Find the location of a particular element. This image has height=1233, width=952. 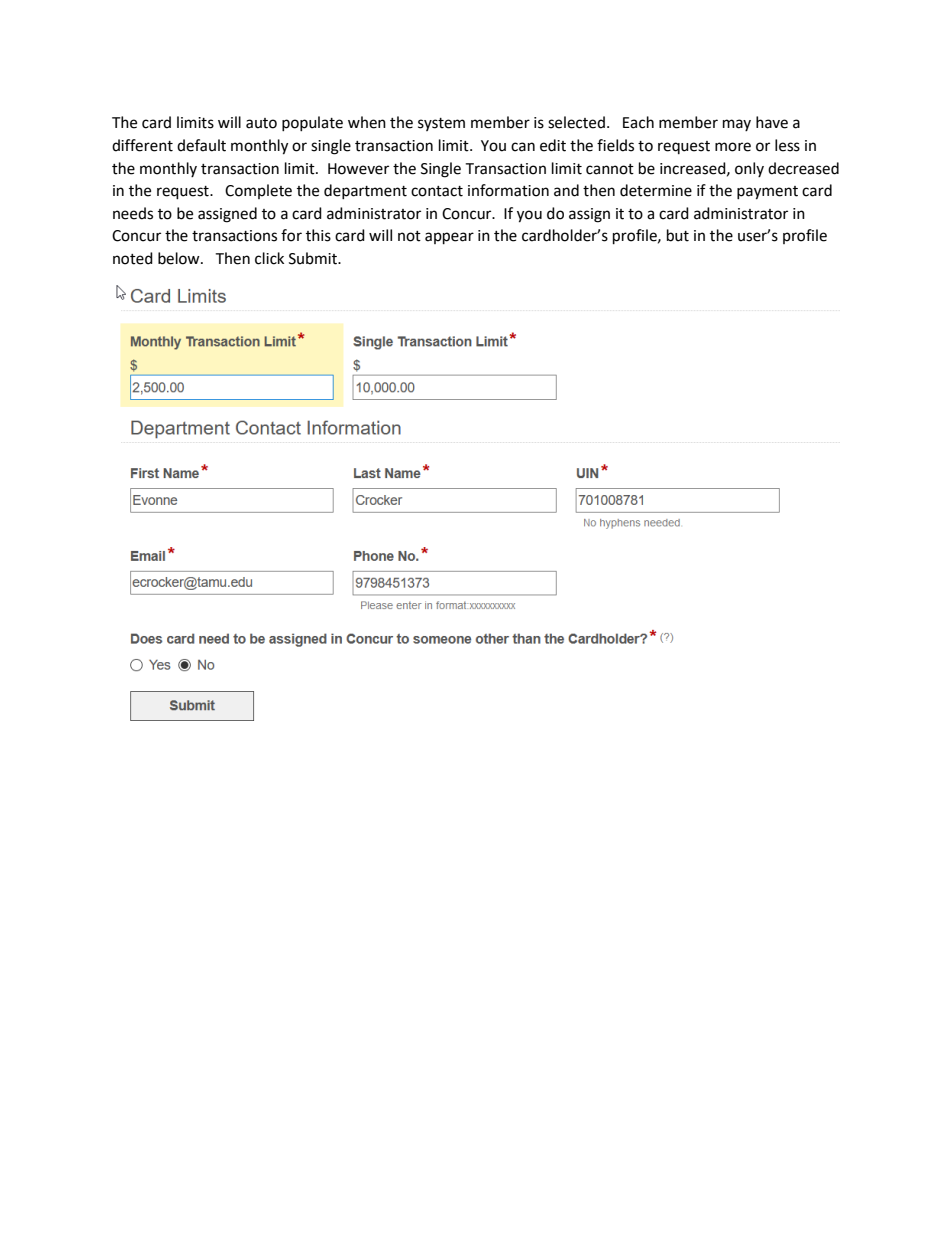

may is located at coordinates (737, 125).
